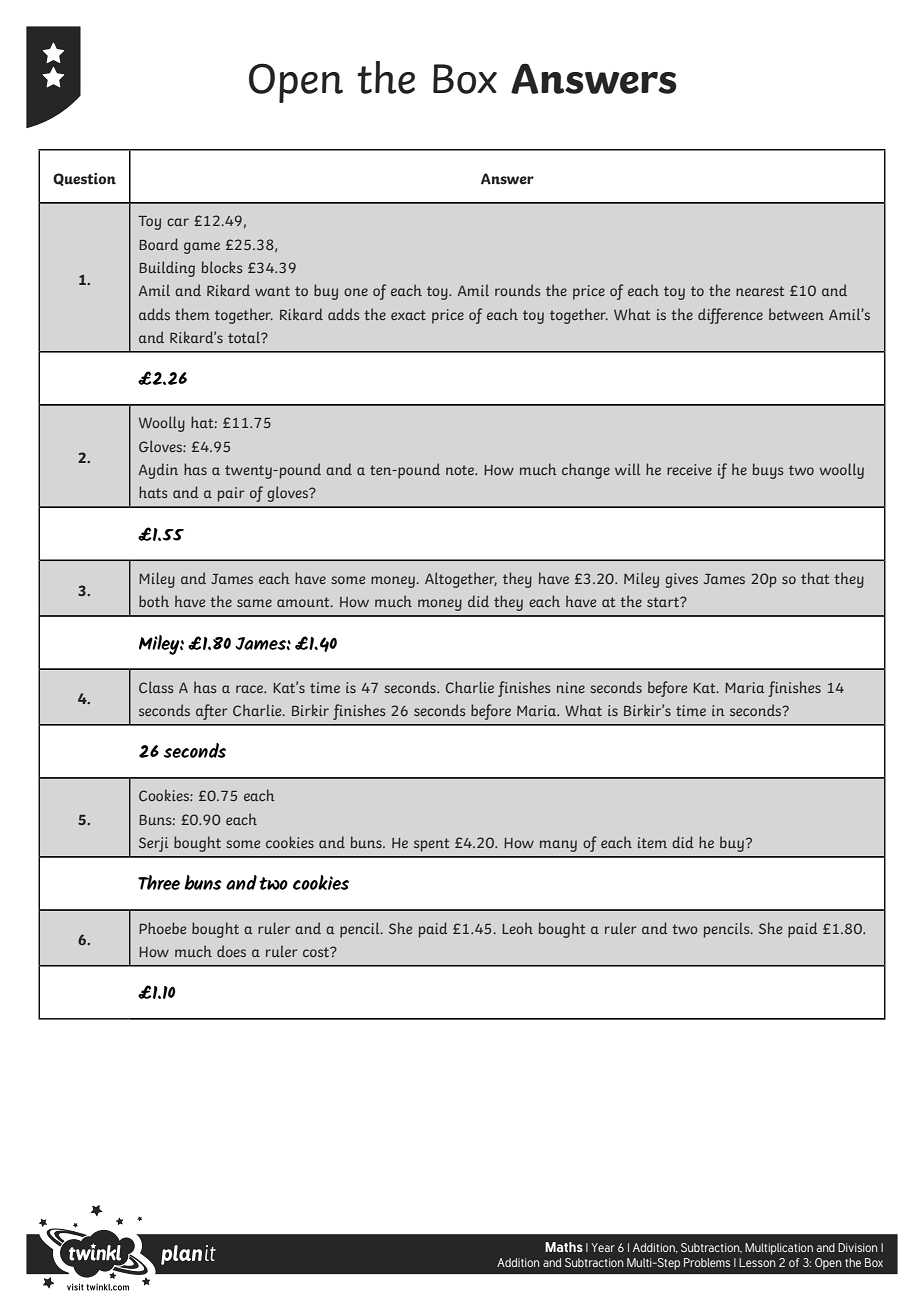 This image has height=1308, width=924. Describe the element at coordinates (159, 882) in the image. I see `Three` at that location.
